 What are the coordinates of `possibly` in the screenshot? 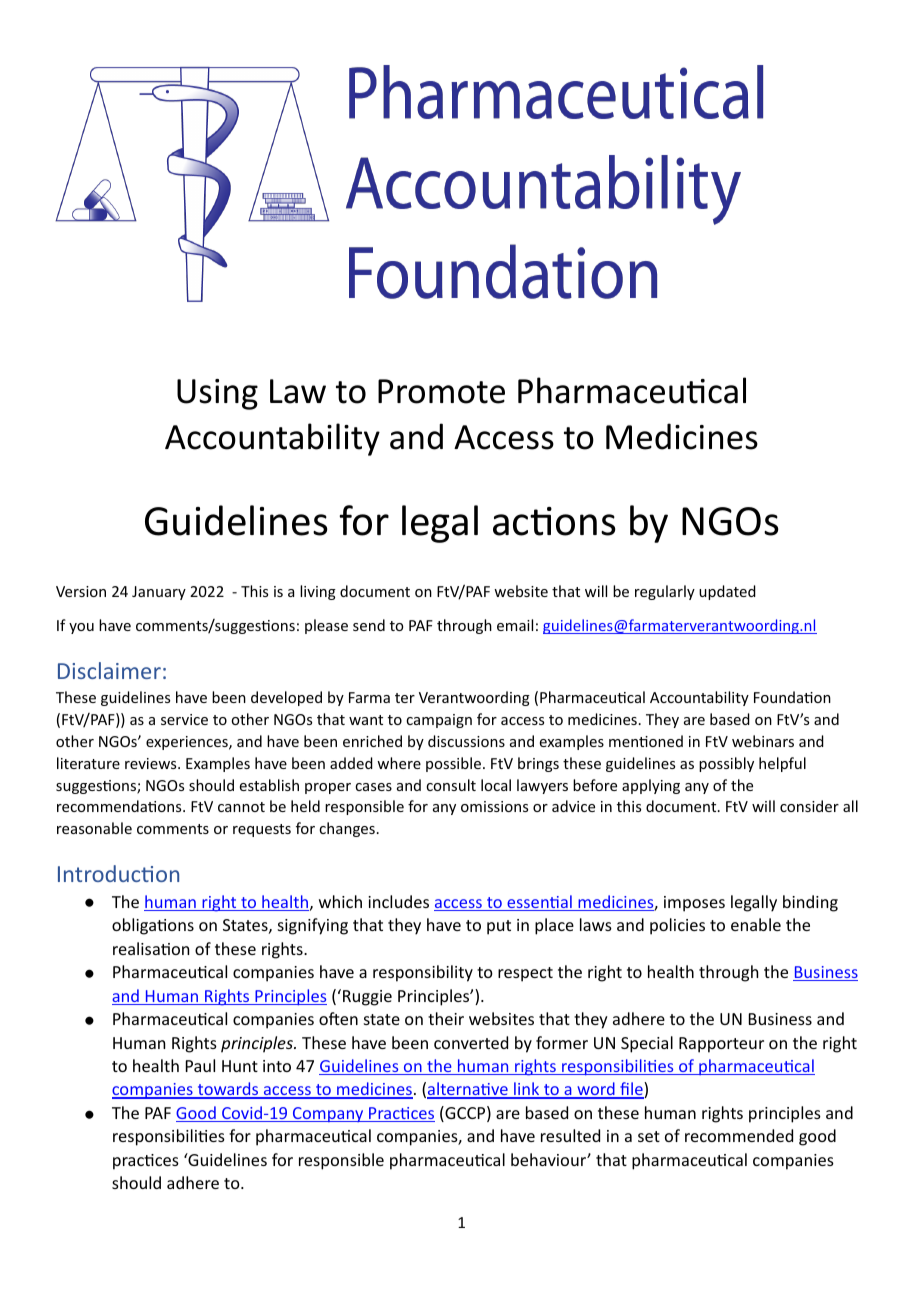 It's located at (726, 764).
